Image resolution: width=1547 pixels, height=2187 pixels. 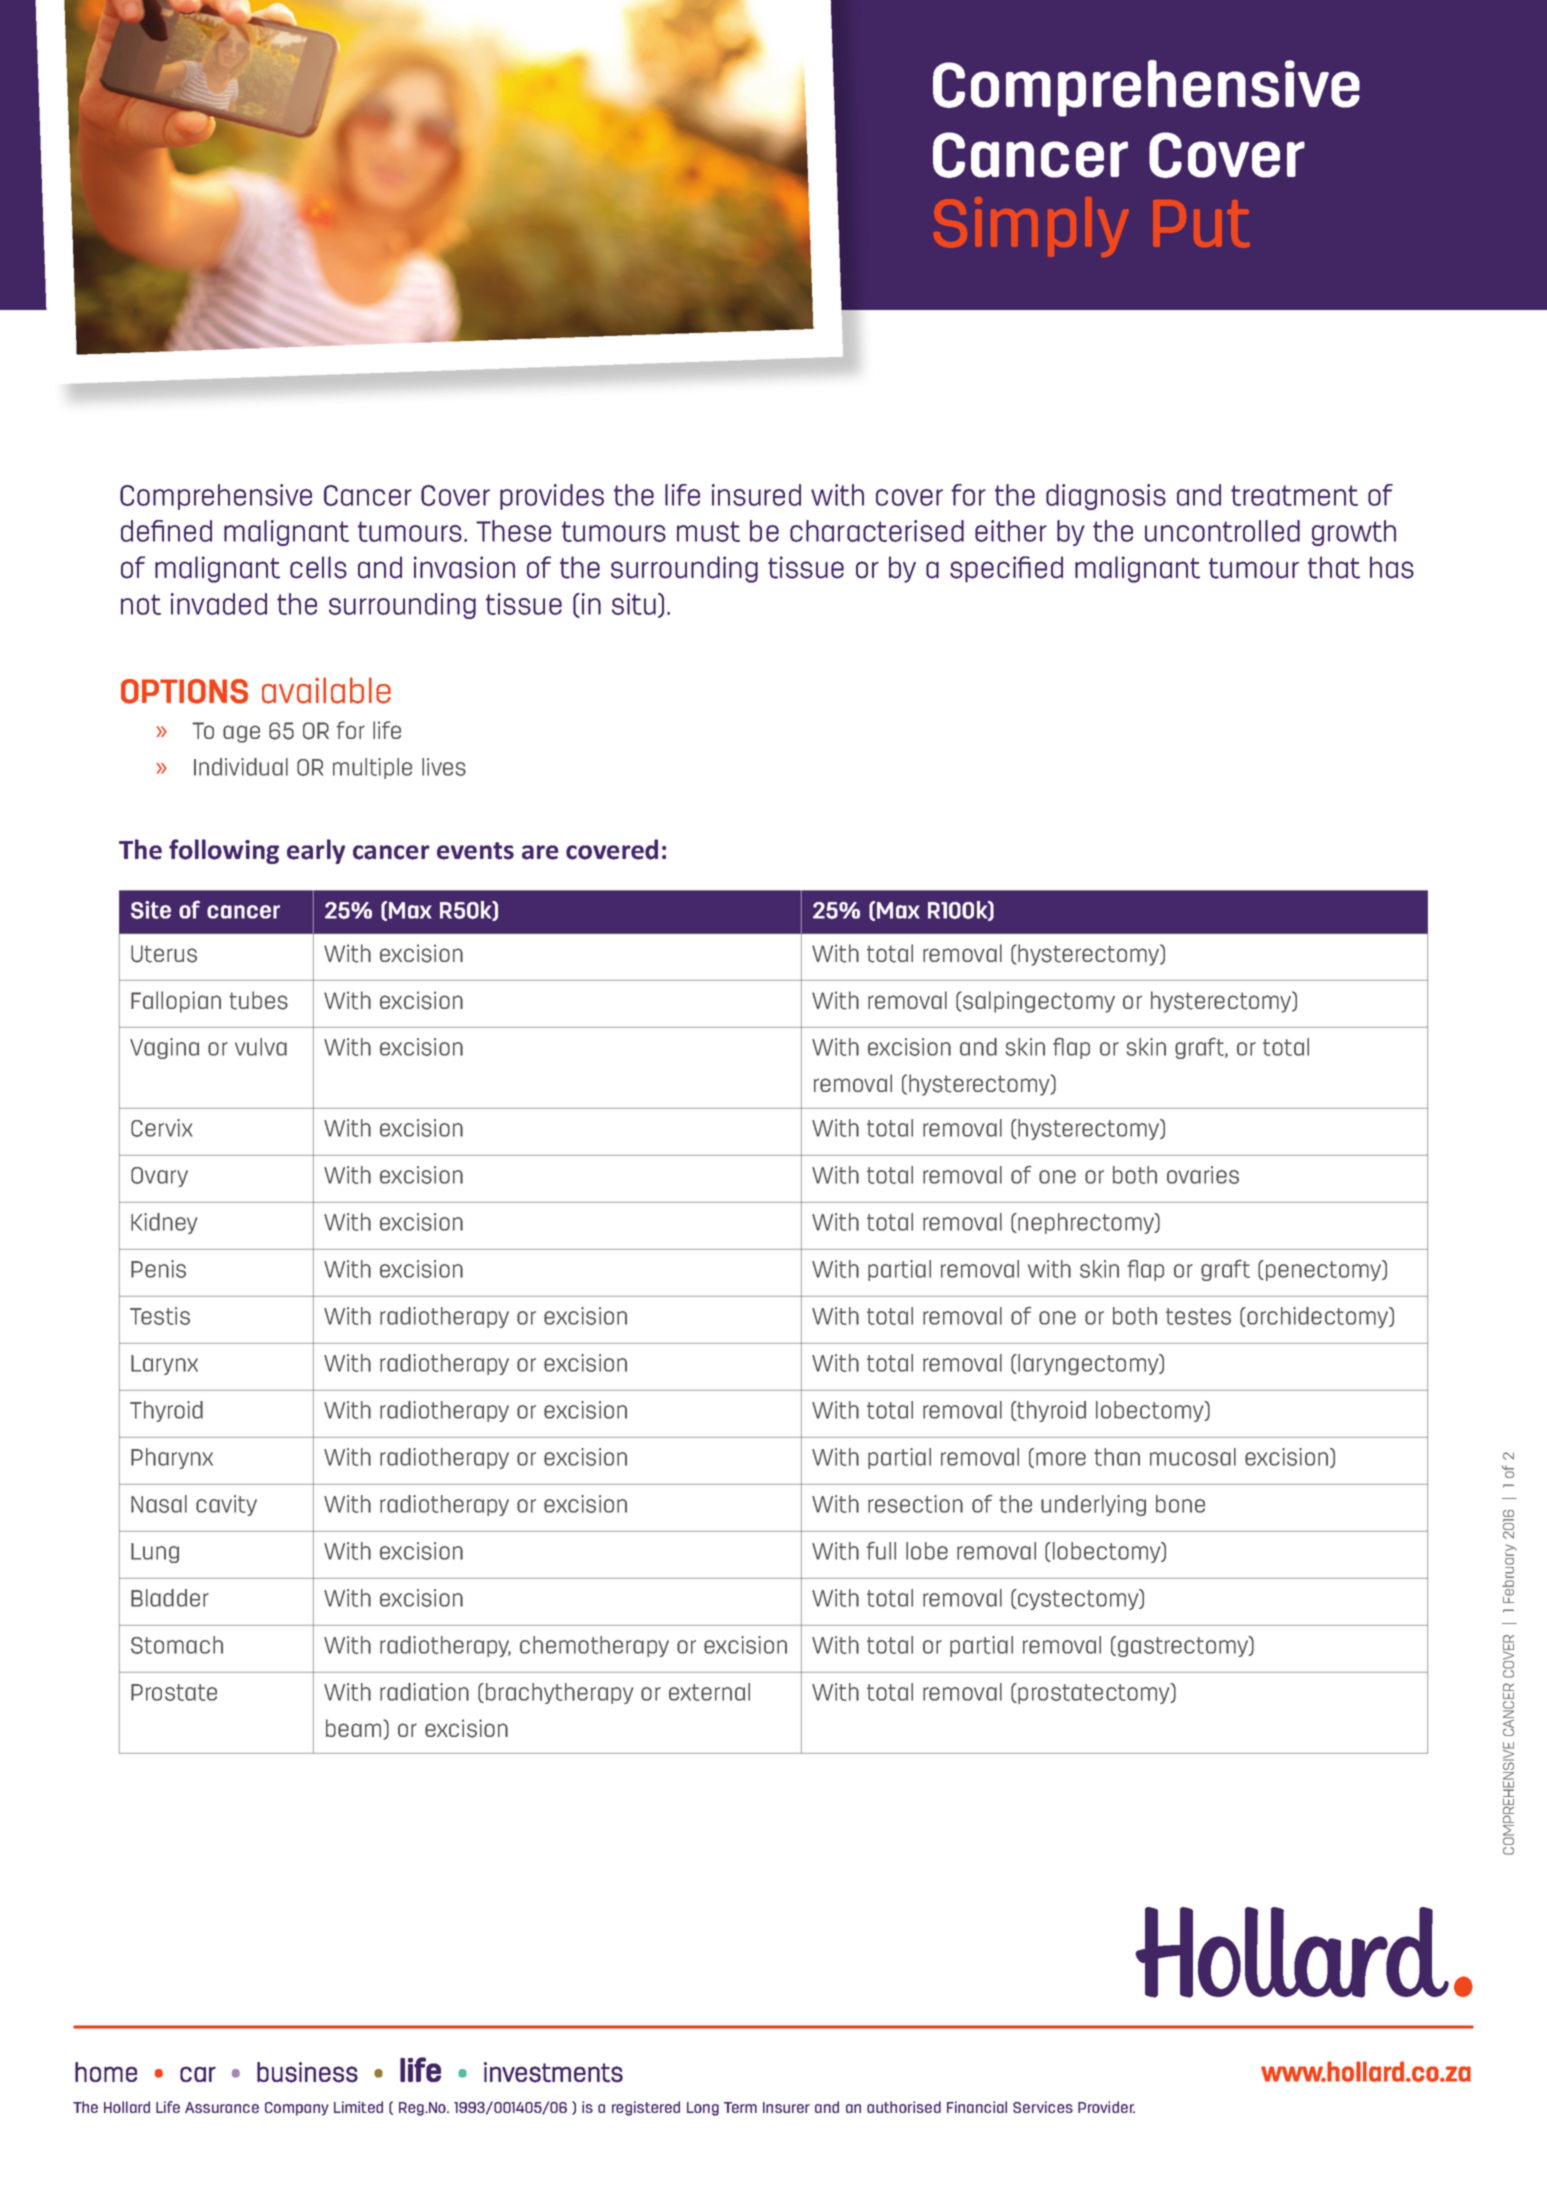 What do you see at coordinates (1106, 2107) in the page?
I see `Provider` at bounding box center [1106, 2107].
